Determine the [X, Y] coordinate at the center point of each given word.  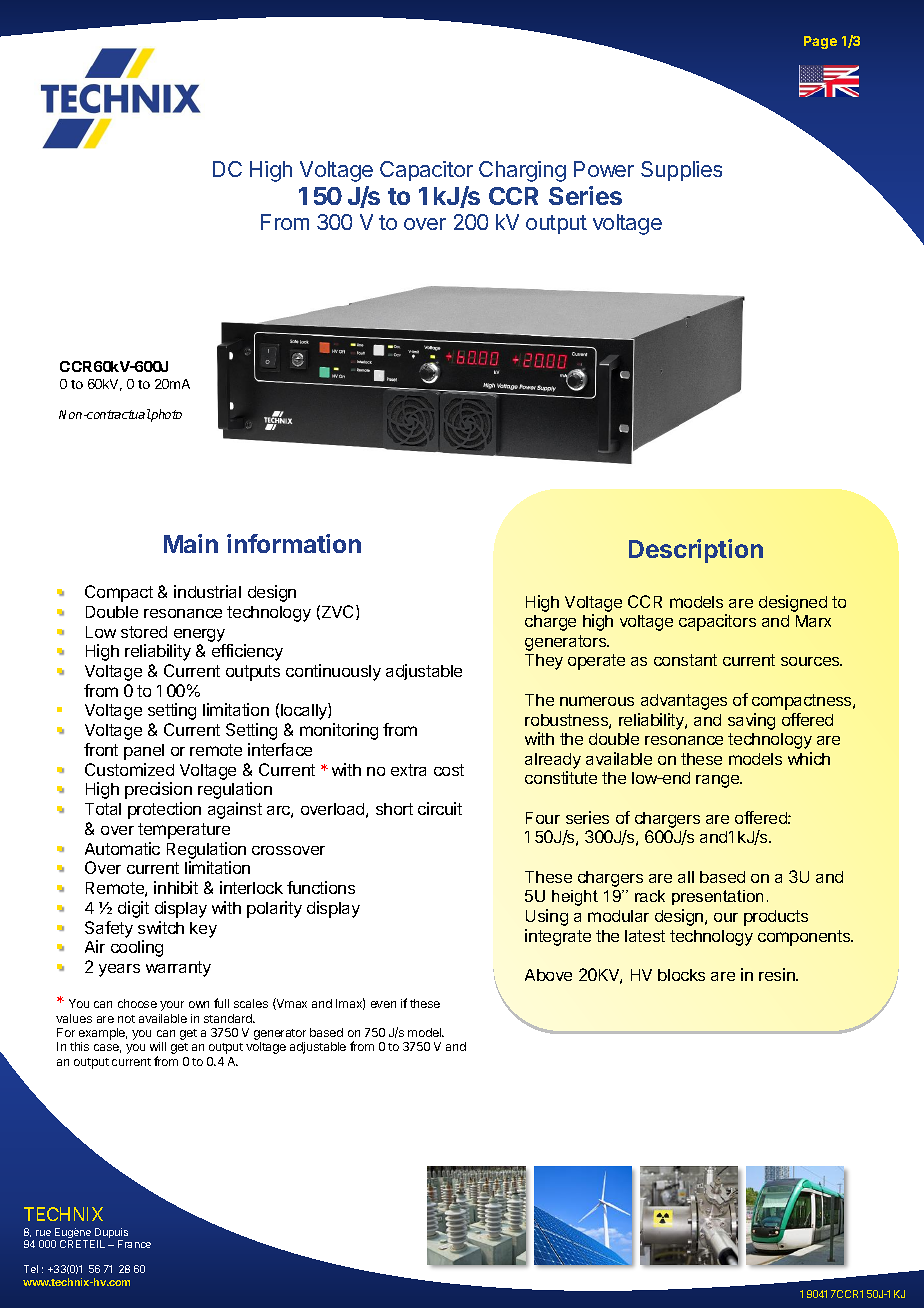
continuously [333, 672]
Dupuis [110, 1234]
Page [820, 42]
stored [144, 632]
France [134, 1244]
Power [604, 169]
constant [685, 660]
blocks [681, 975]
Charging [522, 171]
